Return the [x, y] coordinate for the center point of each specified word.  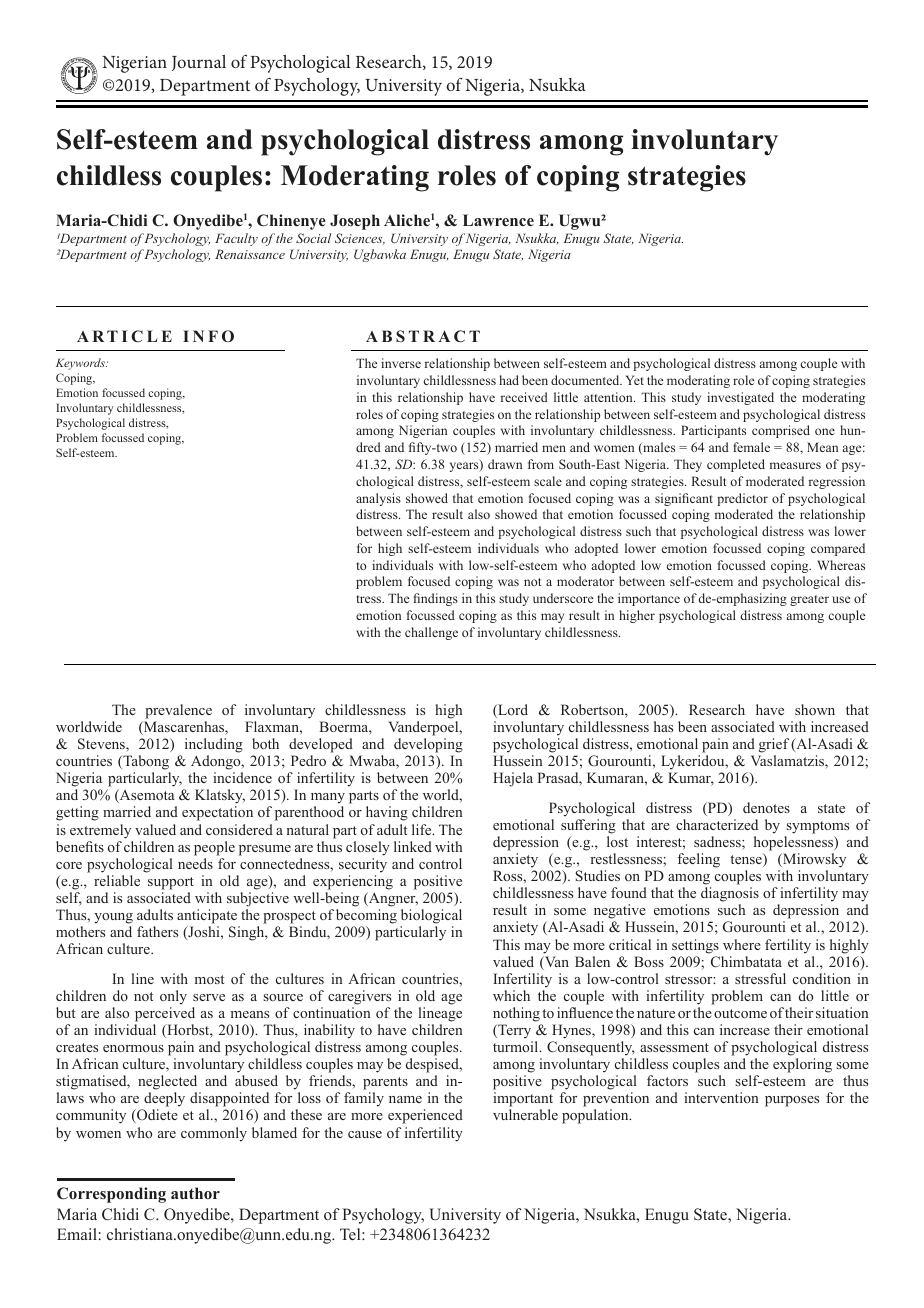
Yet [634, 380]
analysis [378, 499]
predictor [742, 499]
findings [435, 599]
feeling [699, 860]
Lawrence [498, 220]
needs [195, 863]
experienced [425, 1116]
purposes [792, 1101]
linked [413, 846]
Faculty [236, 239]
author [195, 1193]
